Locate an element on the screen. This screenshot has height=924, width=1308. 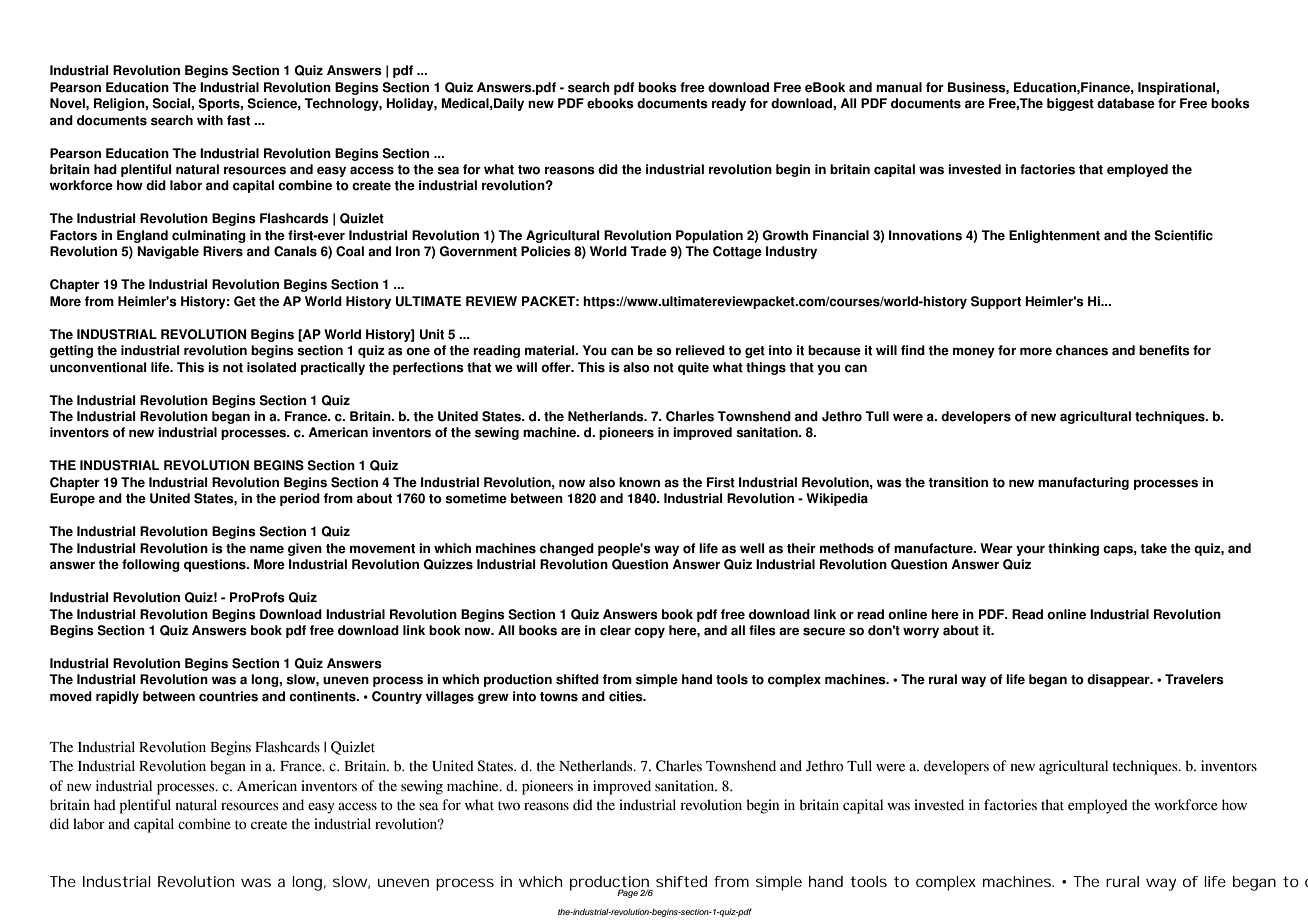
isolated is located at coordinates (271, 367).
